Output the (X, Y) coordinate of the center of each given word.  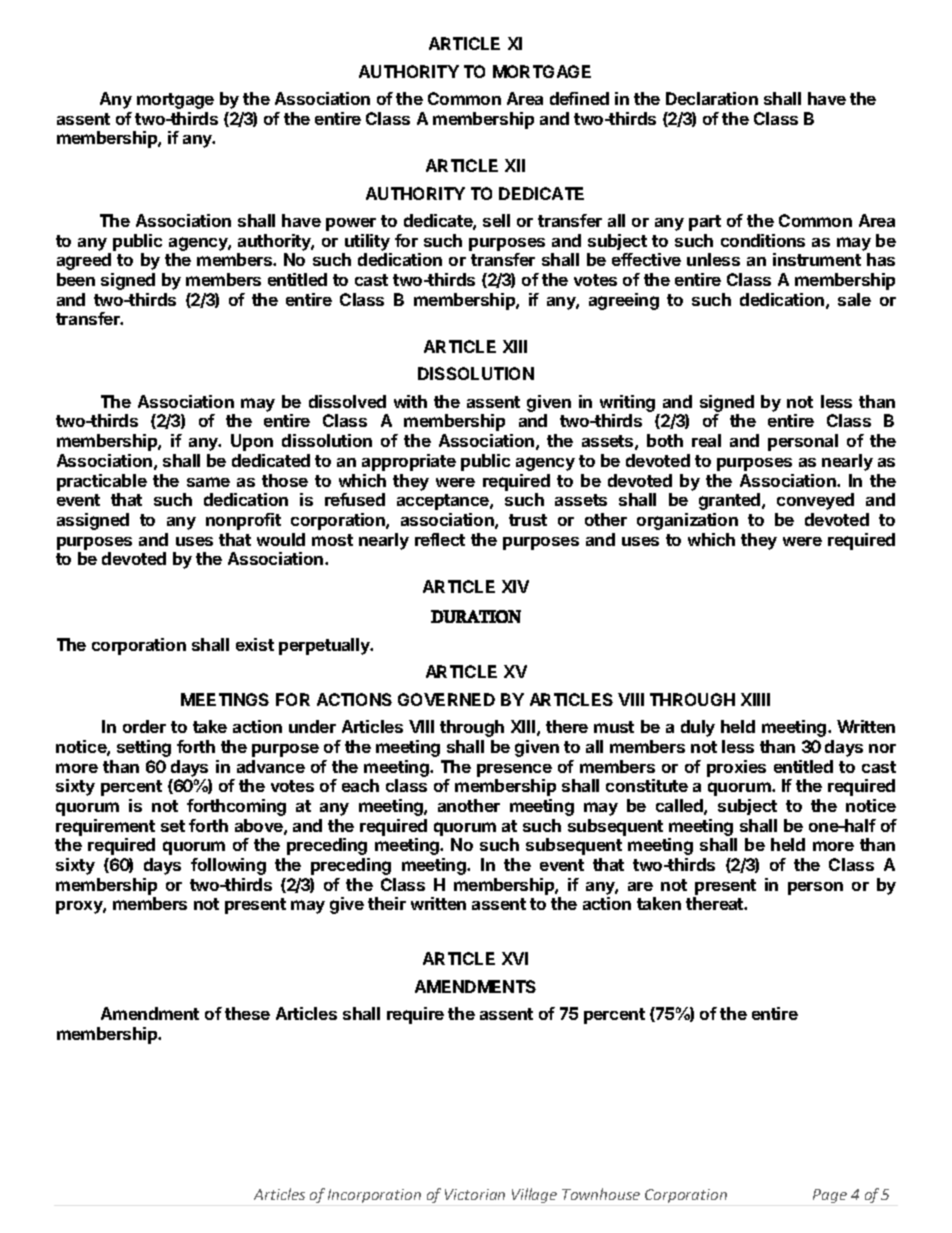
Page (830, 1196)
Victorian (475, 1194)
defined (579, 98)
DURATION (476, 616)
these (247, 1013)
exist (255, 644)
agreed (84, 261)
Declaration (712, 98)
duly (698, 728)
